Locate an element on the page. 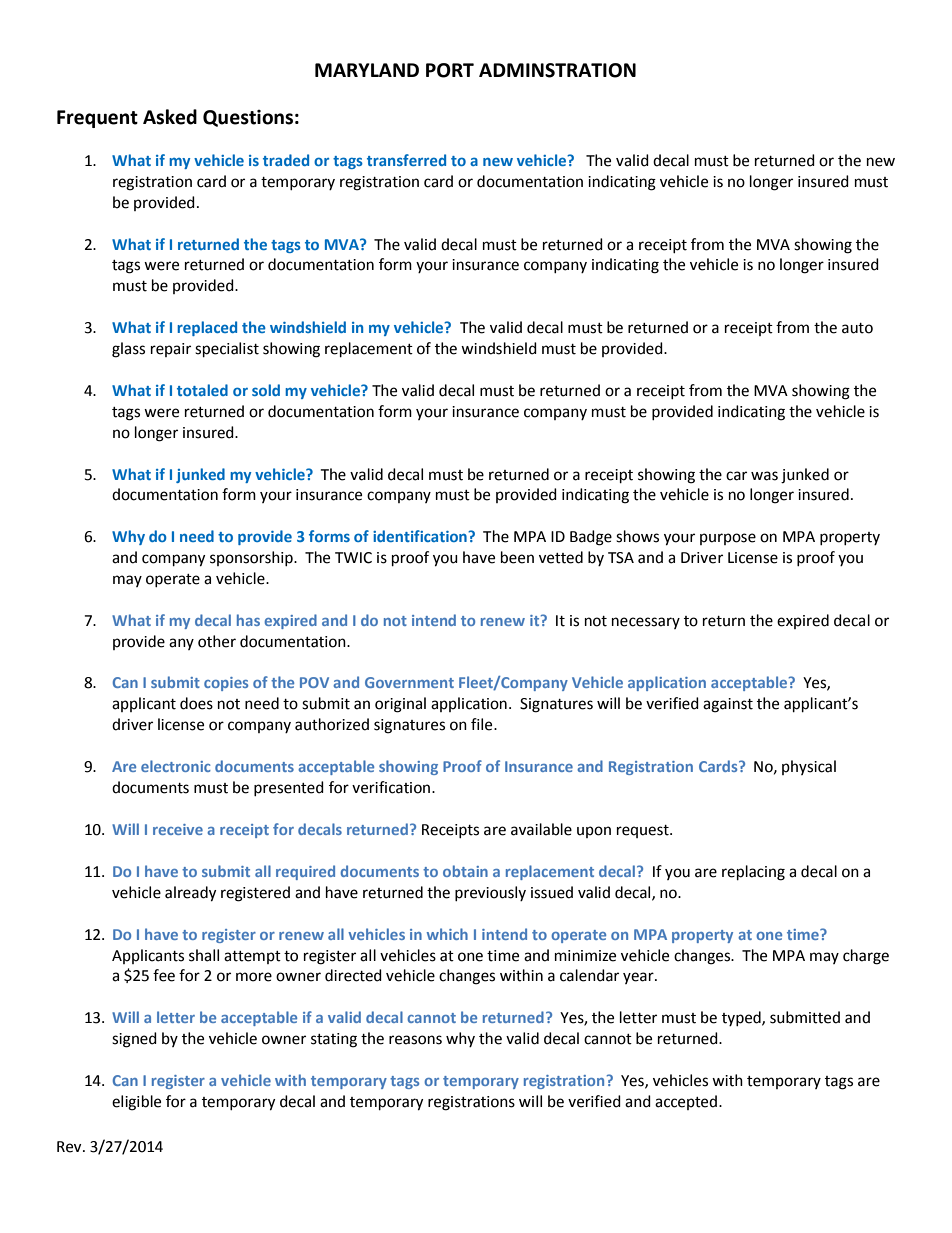  been is located at coordinates (517, 557).
